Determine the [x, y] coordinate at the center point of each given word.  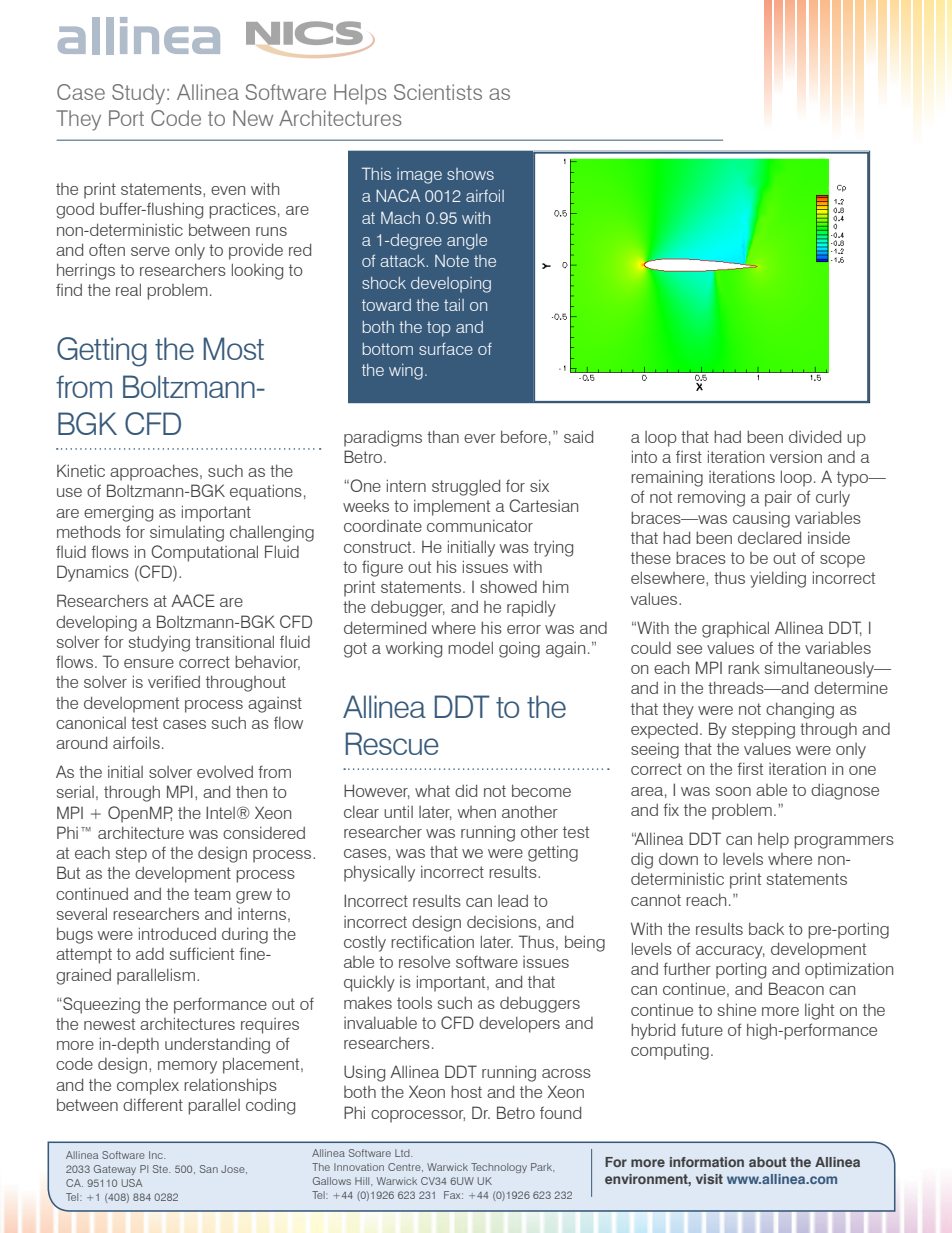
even [228, 190]
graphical [735, 629]
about [767, 1162]
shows [470, 174]
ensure [149, 663]
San [209, 1169]
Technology [499, 1168]
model [470, 647]
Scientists [438, 92]
